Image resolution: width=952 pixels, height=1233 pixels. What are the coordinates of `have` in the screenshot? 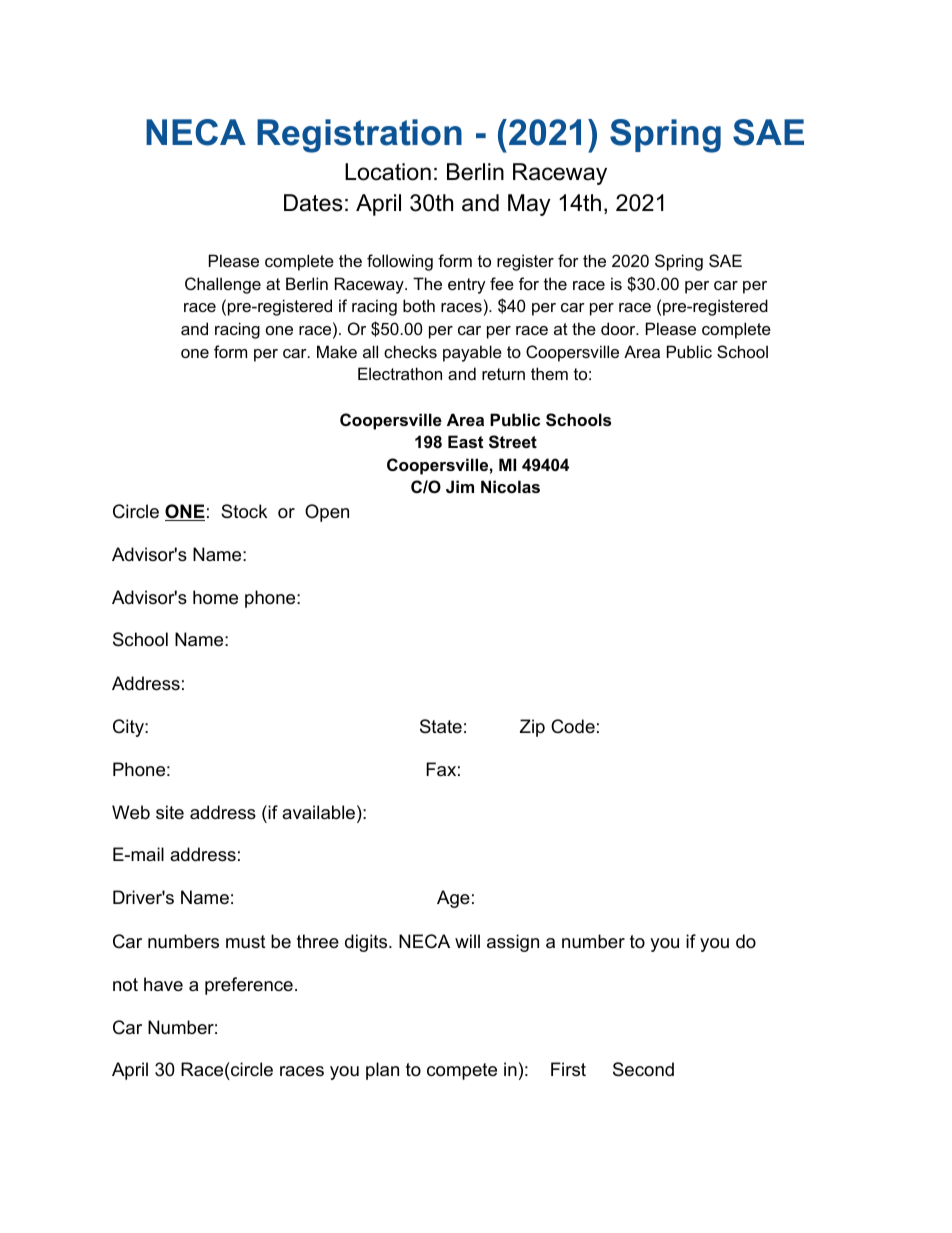 It's located at (163, 984).
